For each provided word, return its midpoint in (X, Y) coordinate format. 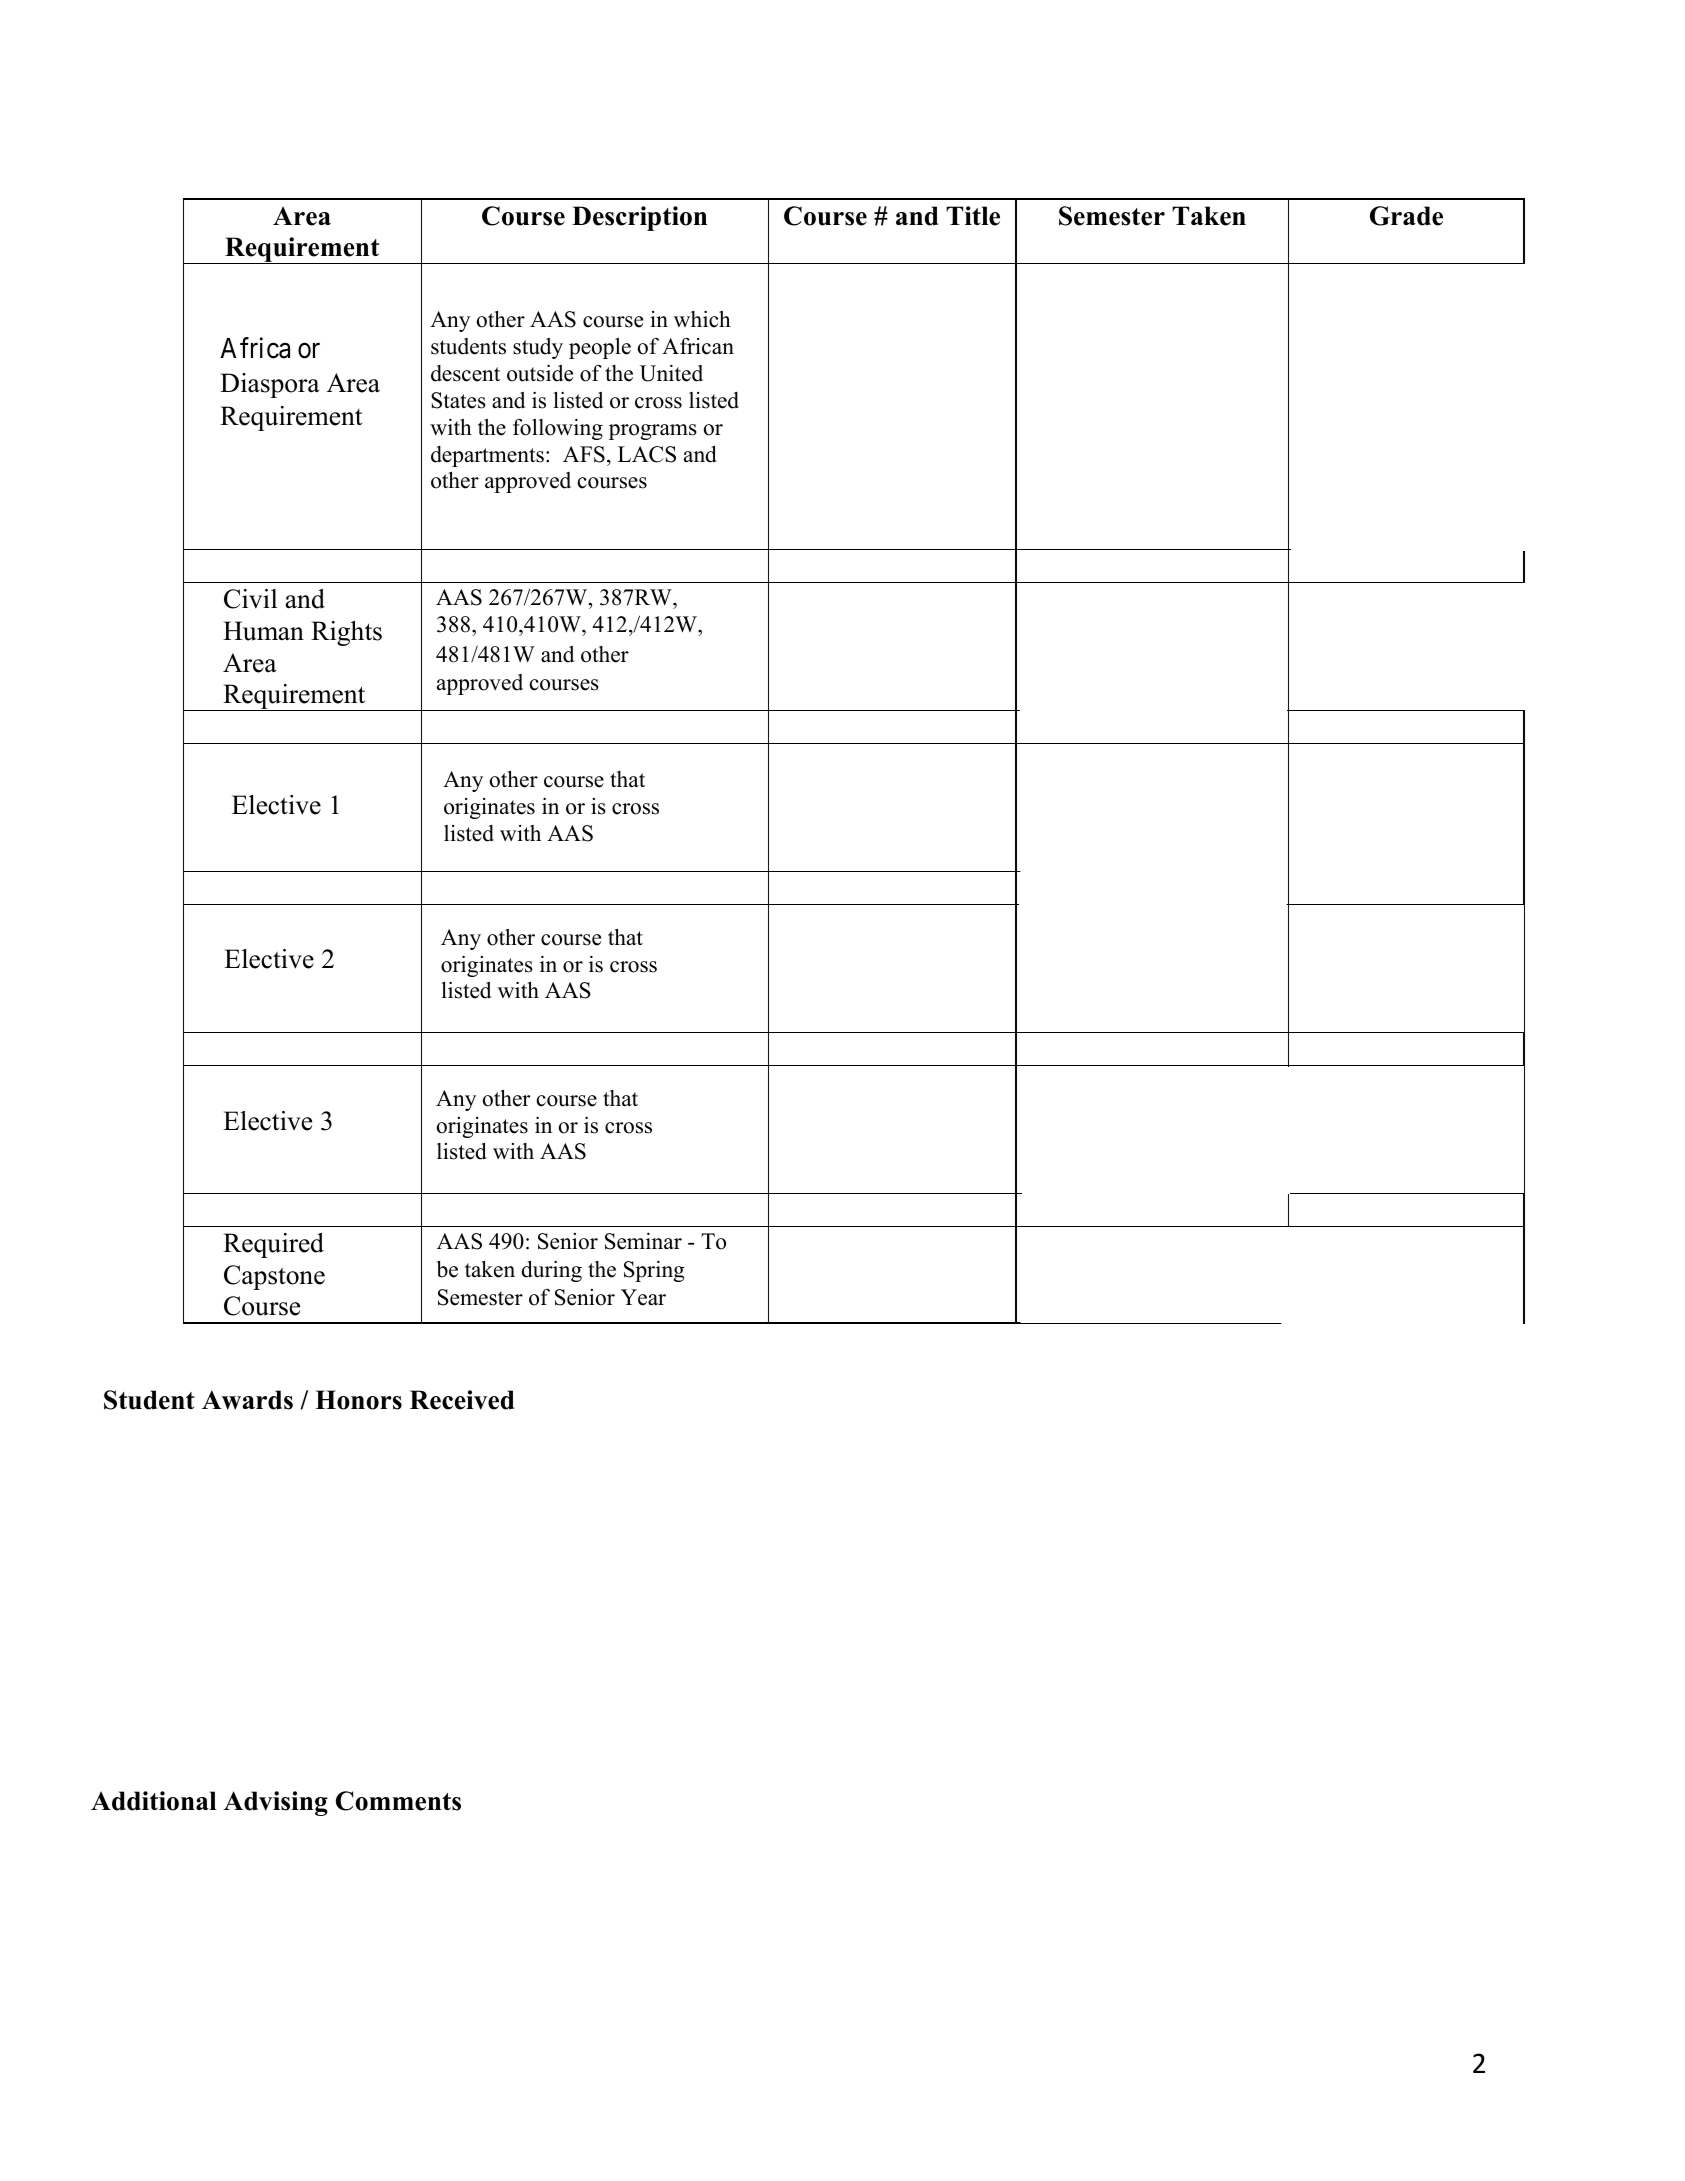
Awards (247, 1400)
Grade (1406, 216)
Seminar (643, 1241)
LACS (647, 454)
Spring (654, 1271)
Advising (276, 1803)
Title (973, 216)
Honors (358, 1400)
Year (643, 1297)
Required (273, 1245)
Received (462, 1400)
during (551, 1271)
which (702, 319)
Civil (250, 599)
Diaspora (270, 385)
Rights (346, 633)
